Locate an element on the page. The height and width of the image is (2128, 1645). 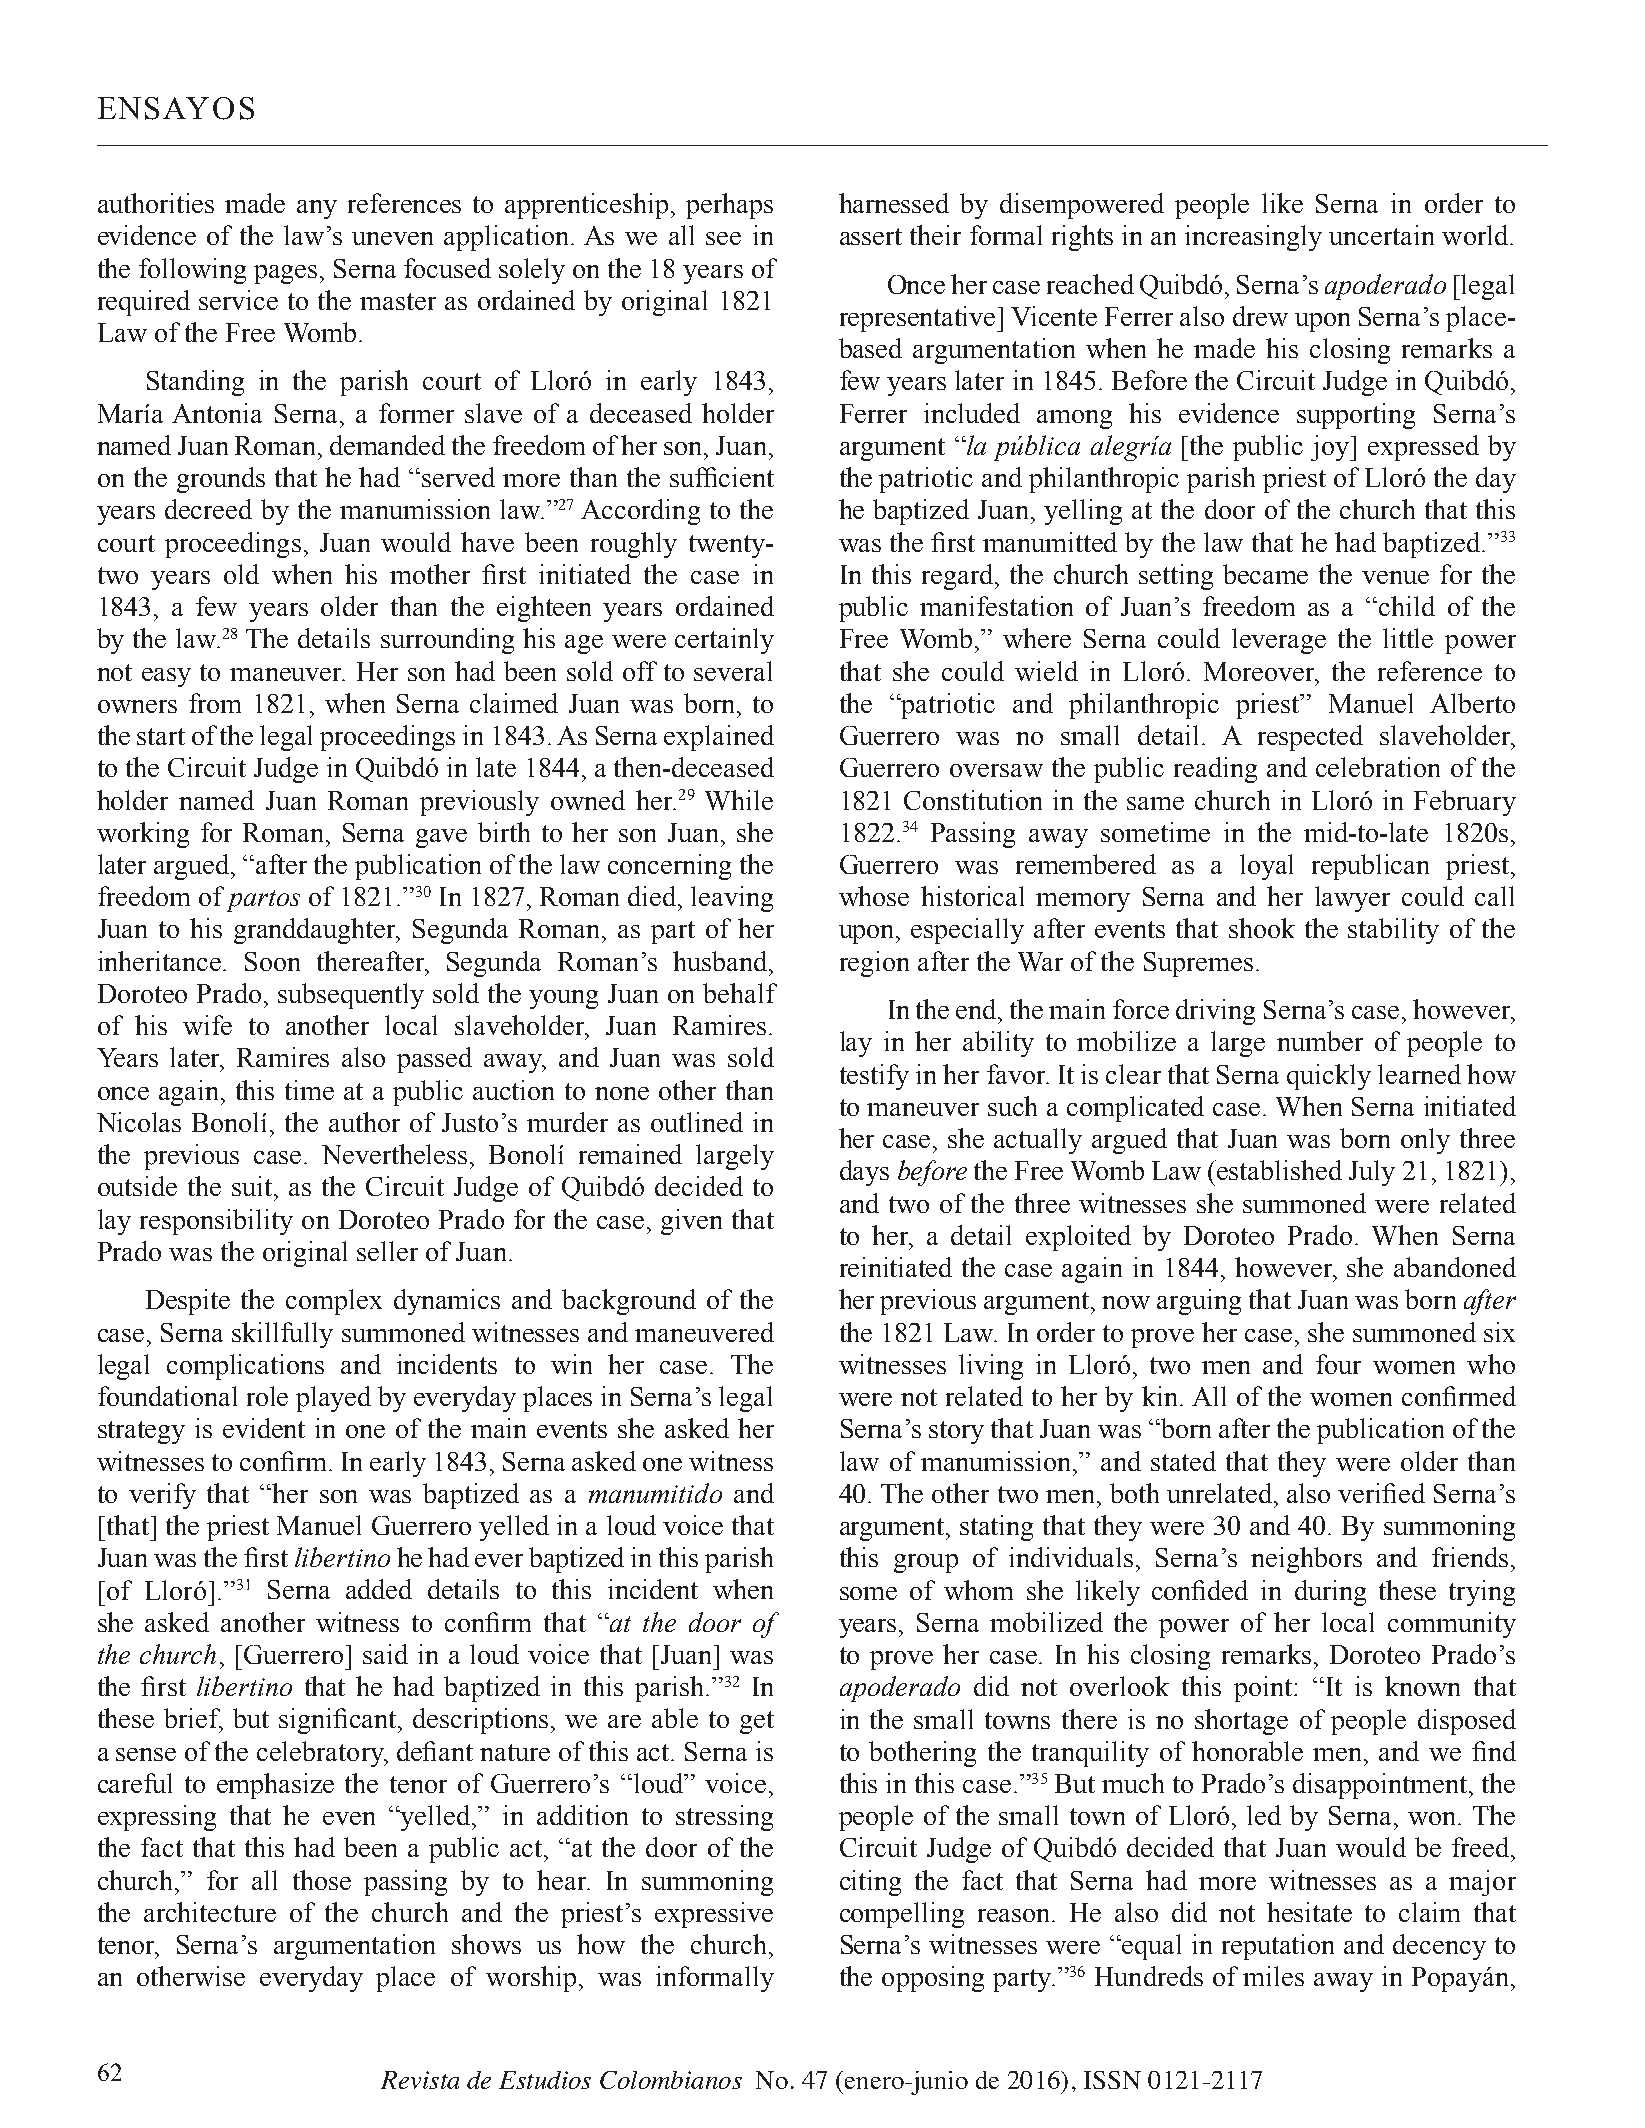
Revista is located at coordinates (420, 2080).
